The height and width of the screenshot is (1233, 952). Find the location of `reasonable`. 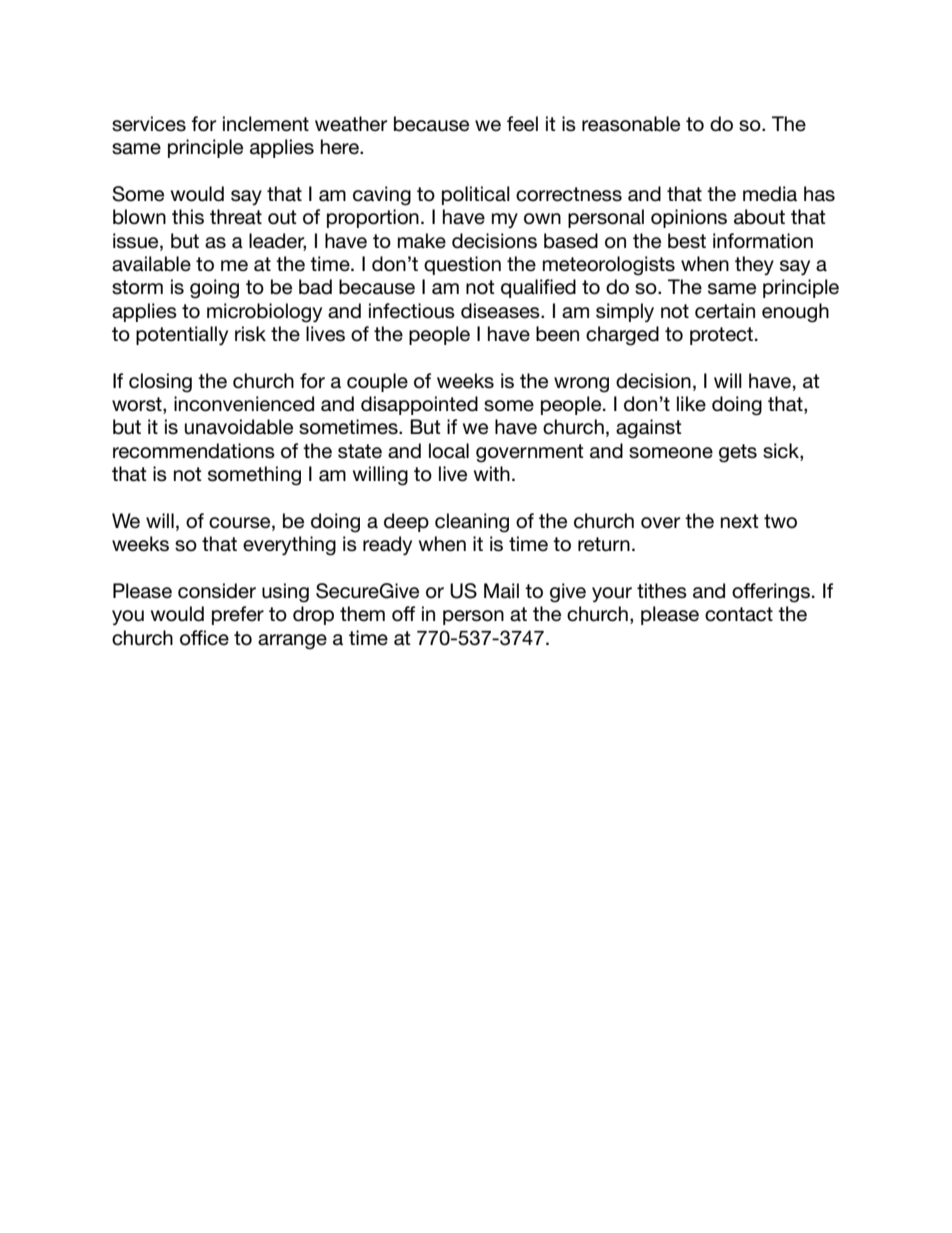

reasonable is located at coordinates (631, 124).
